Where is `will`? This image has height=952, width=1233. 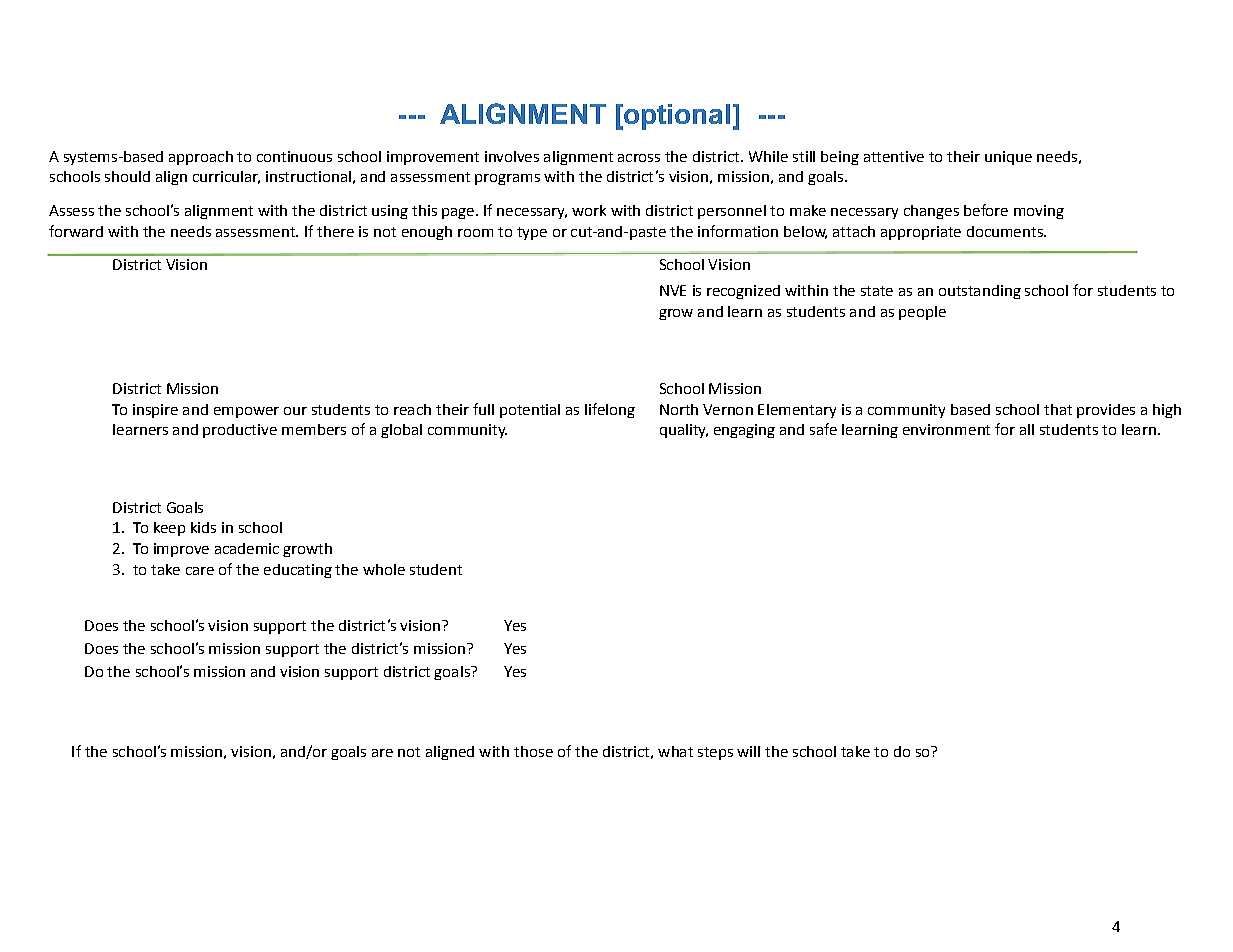
will is located at coordinates (748, 751).
